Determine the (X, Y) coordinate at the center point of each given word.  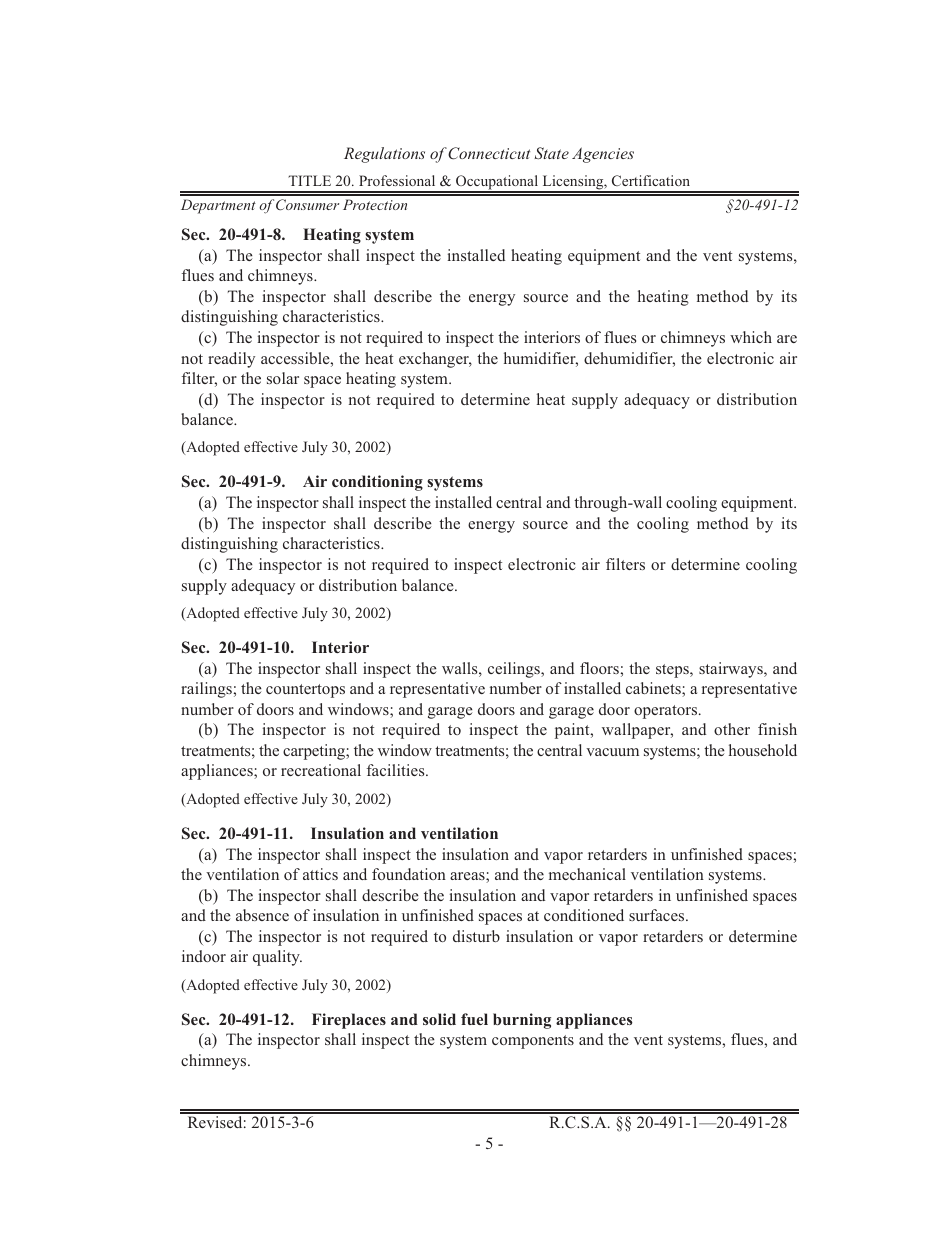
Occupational (497, 184)
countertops (305, 691)
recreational (321, 770)
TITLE (309, 180)
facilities (397, 770)
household (763, 750)
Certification (651, 180)
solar (283, 378)
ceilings (515, 670)
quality (277, 958)
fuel (474, 1019)
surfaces (658, 915)
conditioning (377, 483)
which (751, 337)
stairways (732, 670)
